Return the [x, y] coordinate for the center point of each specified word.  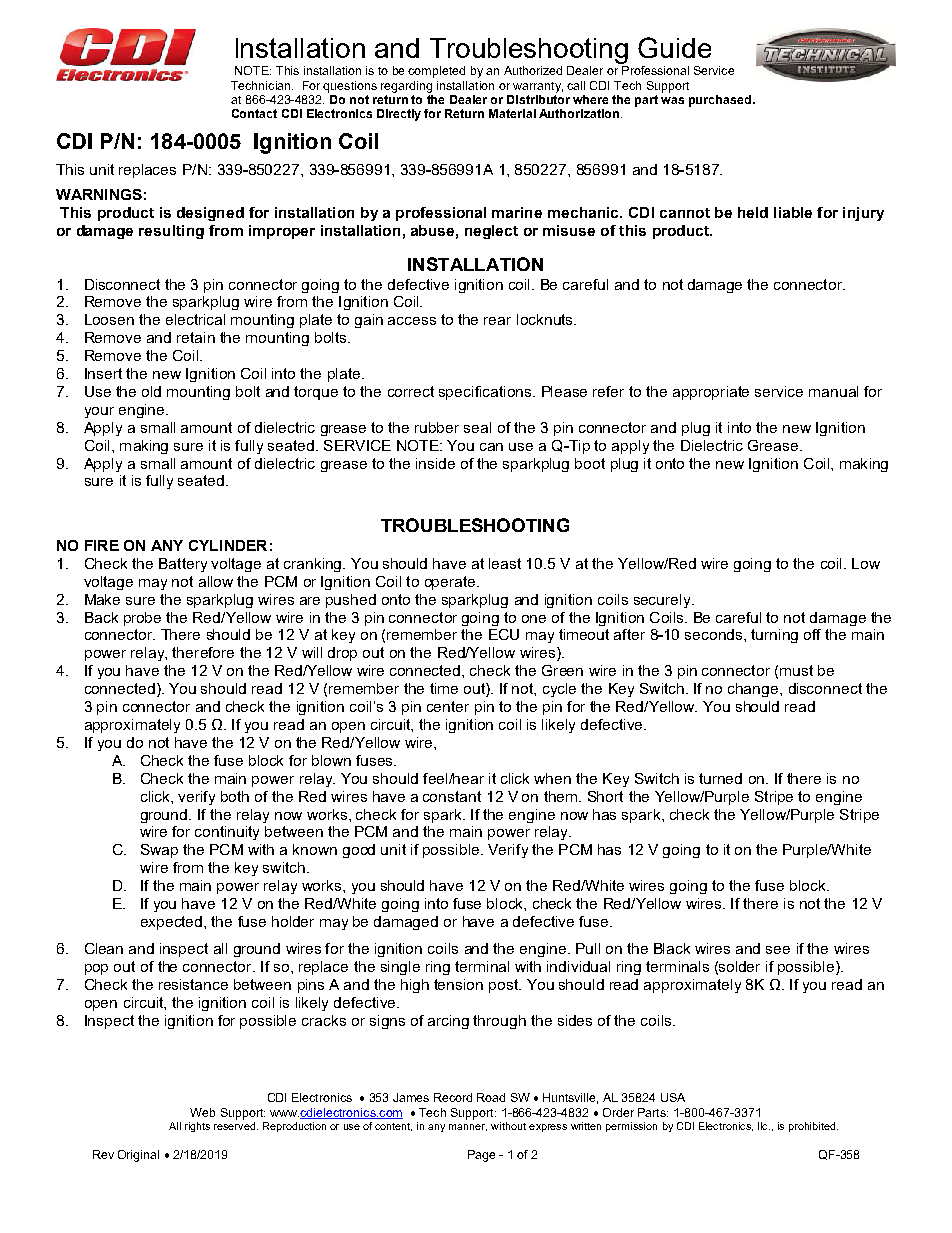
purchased [720, 101]
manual [833, 391]
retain [196, 337]
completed [436, 72]
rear [497, 321]
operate [451, 583]
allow [216, 581]
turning [774, 636]
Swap [159, 851]
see [778, 950]
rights [197, 1127]
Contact [254, 113]
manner [468, 1127]
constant [452, 796]
